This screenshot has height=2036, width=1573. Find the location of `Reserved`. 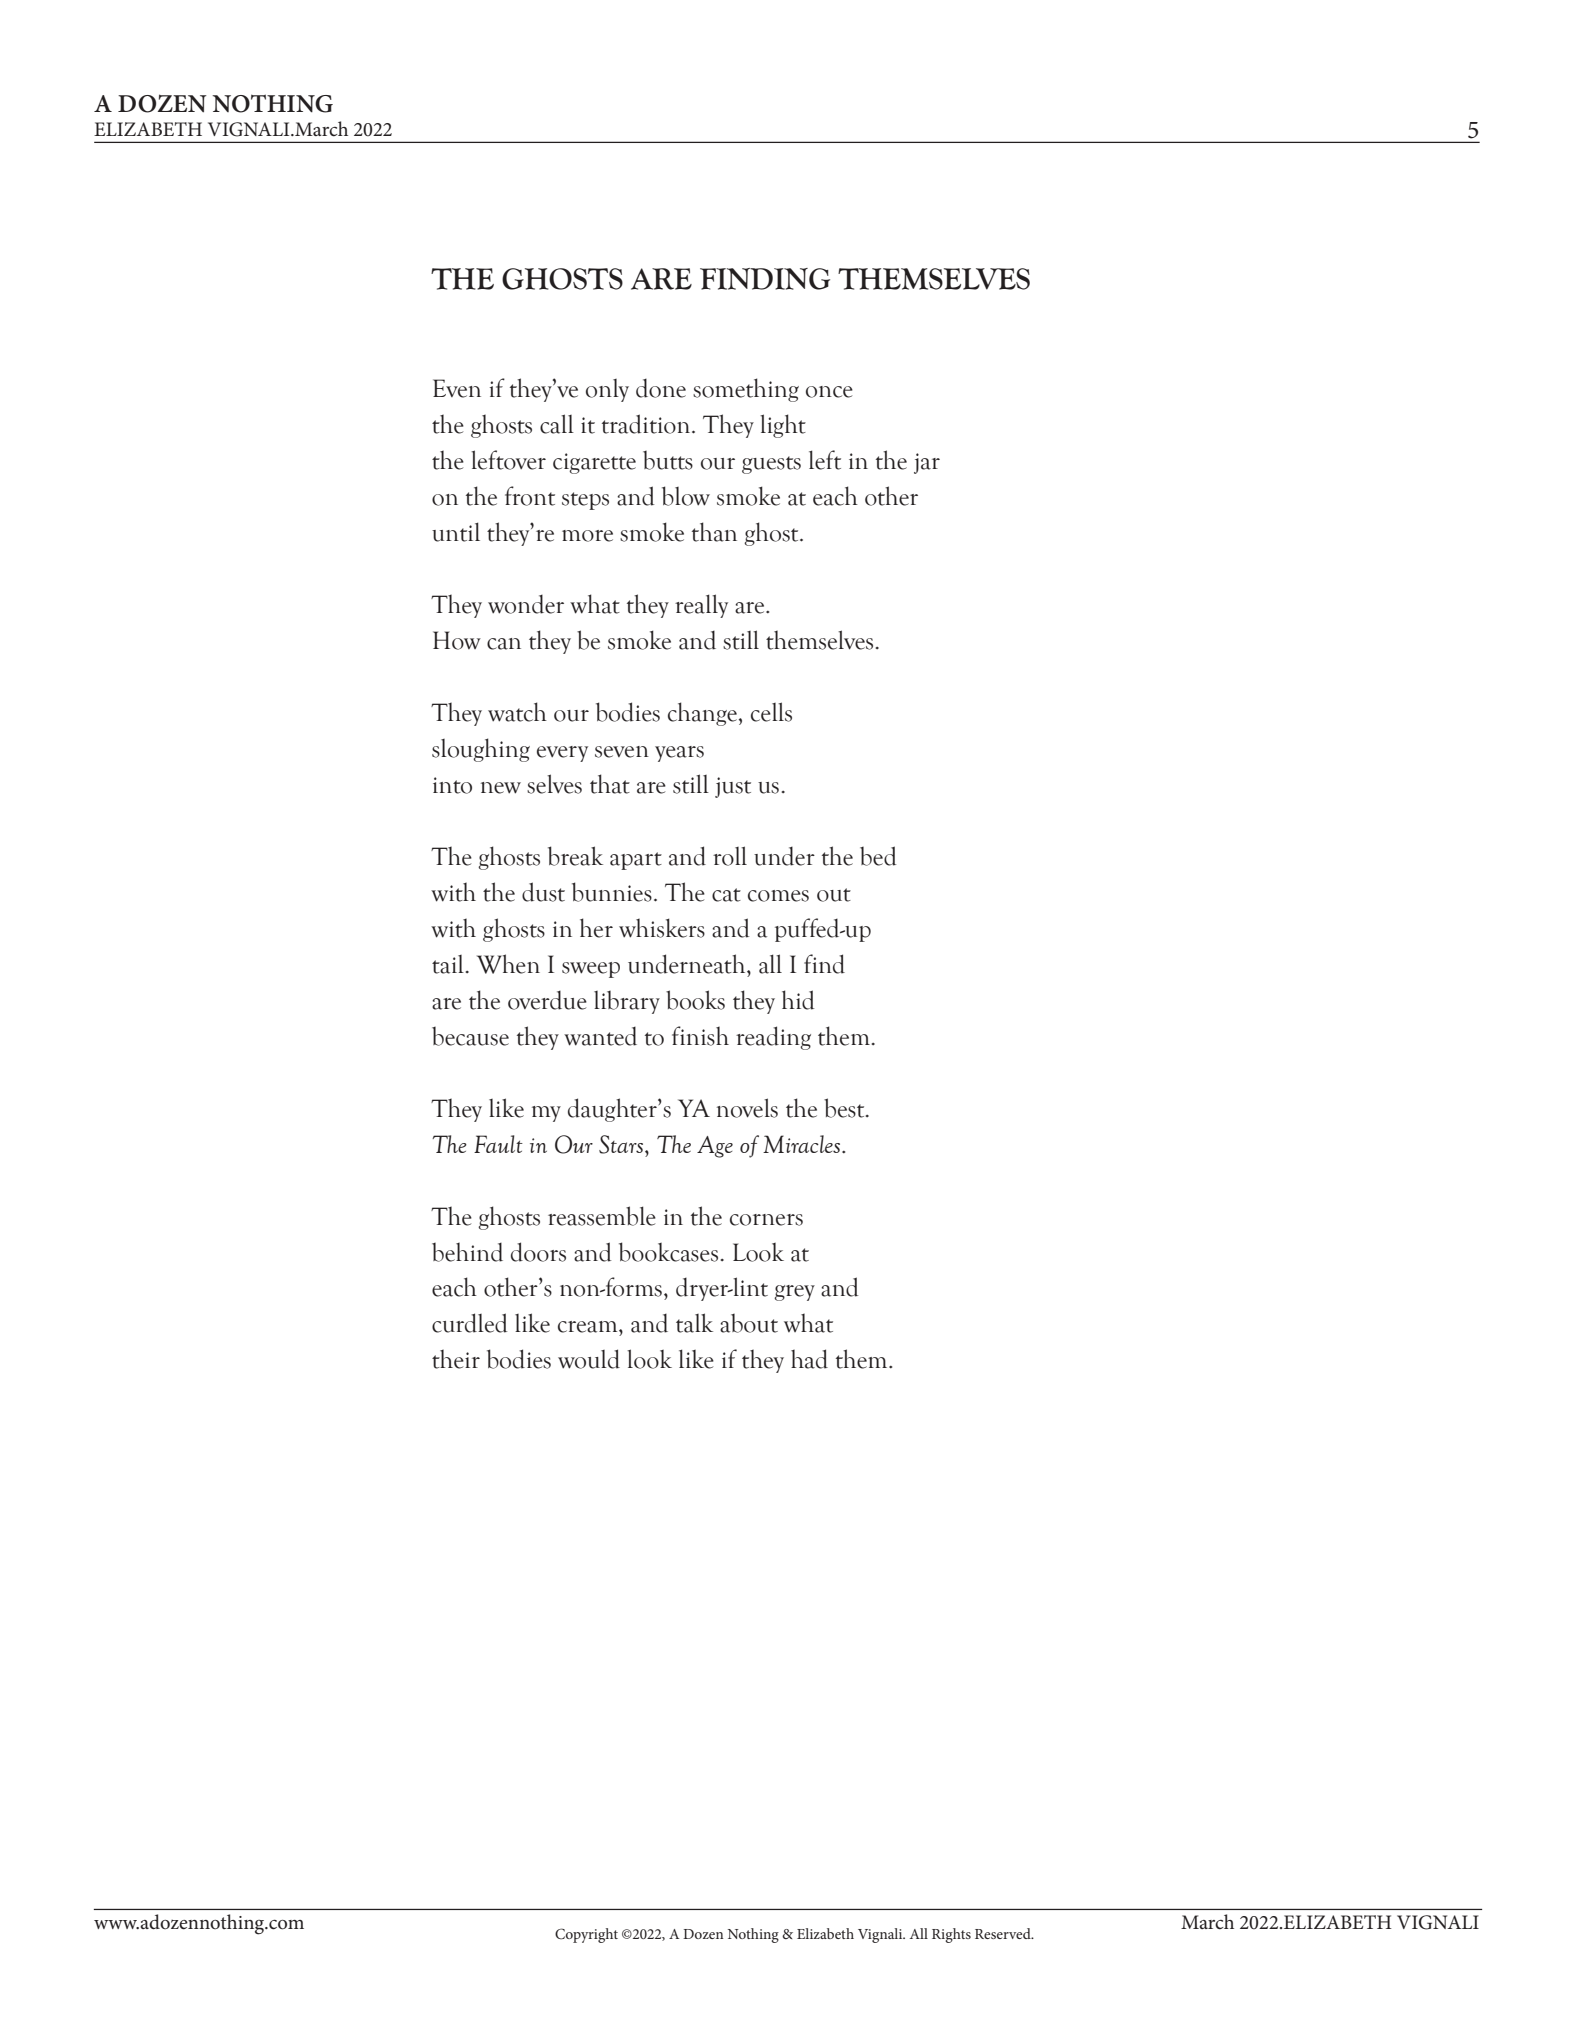

Reserved is located at coordinates (1004, 1933).
